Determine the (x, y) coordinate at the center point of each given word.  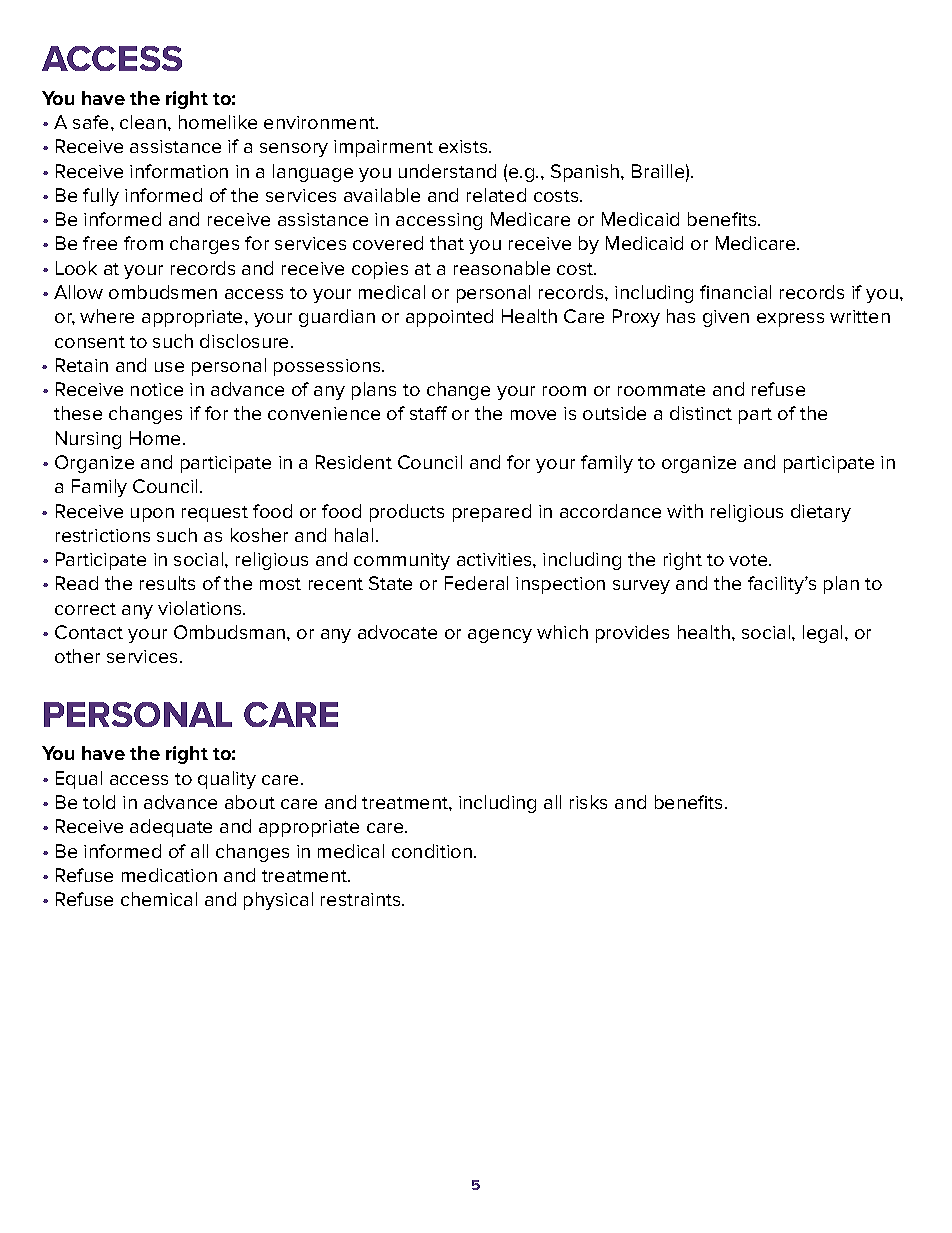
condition (432, 851)
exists (464, 146)
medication (169, 875)
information (179, 171)
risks (588, 802)
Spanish (586, 173)
